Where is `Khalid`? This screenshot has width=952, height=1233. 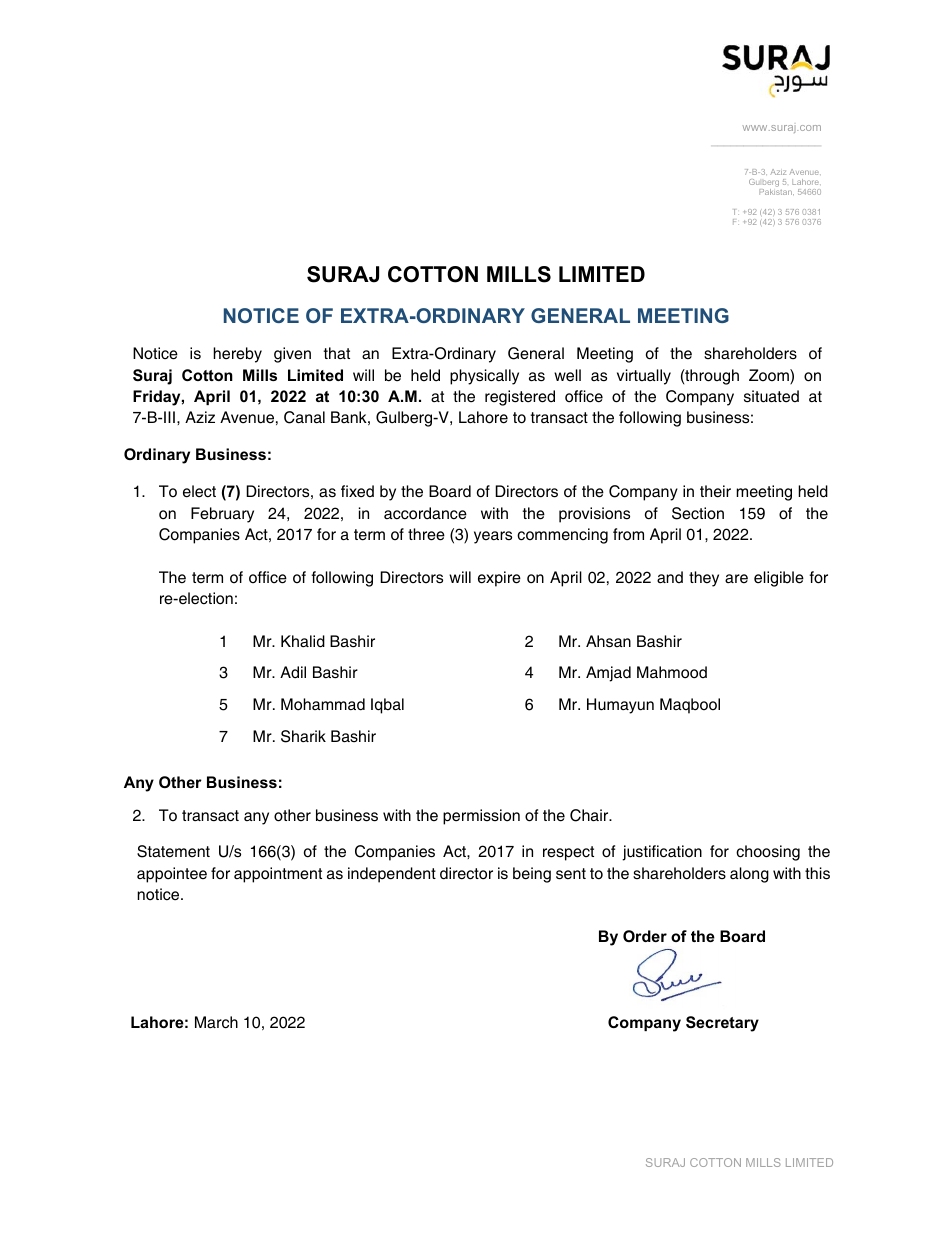
Khalid is located at coordinates (303, 641).
